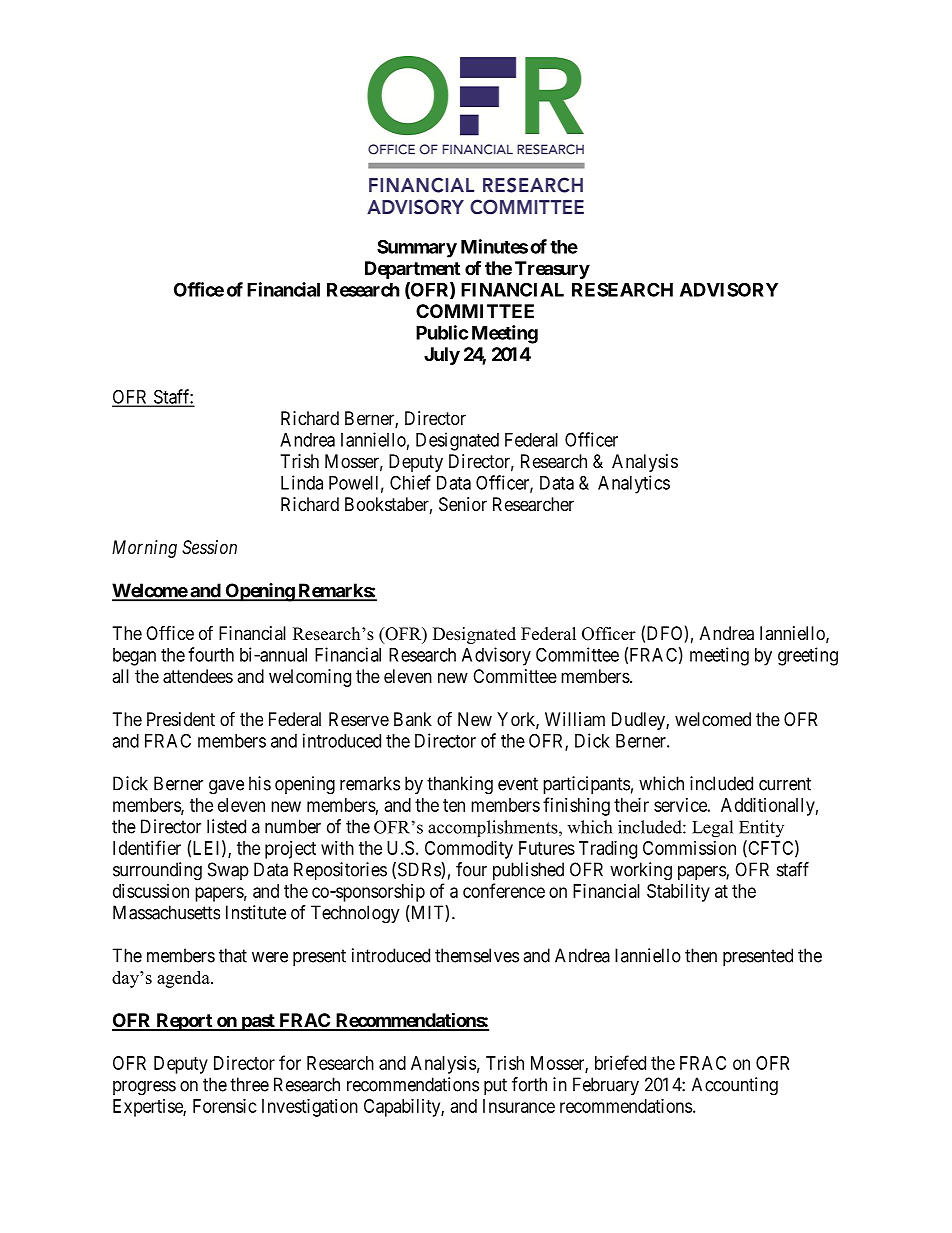 The height and width of the page is (1233, 952). I want to click on Summary, so click(417, 248).
